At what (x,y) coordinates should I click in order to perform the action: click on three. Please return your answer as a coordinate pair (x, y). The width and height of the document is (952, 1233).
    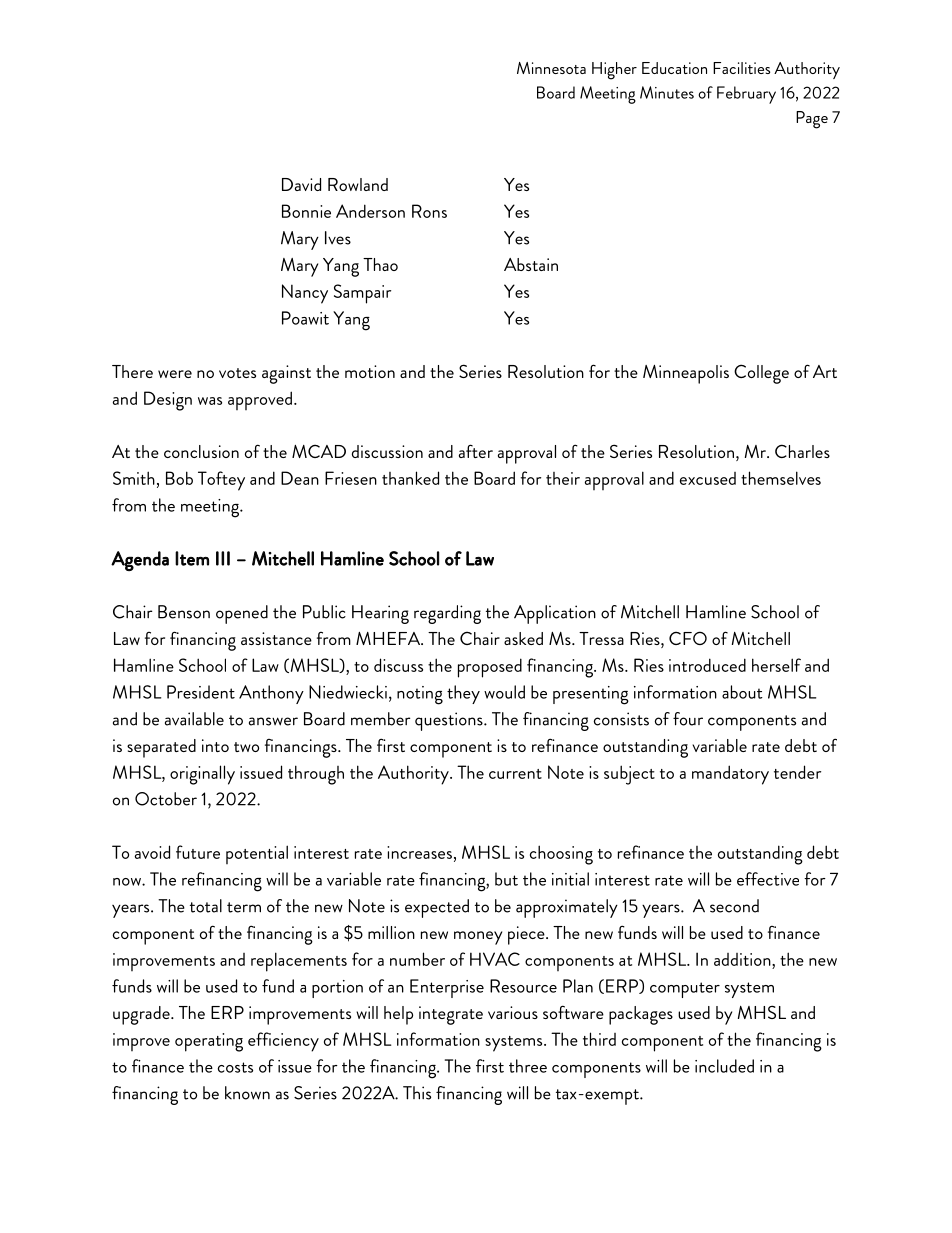
    Looking at the image, I should click on (528, 1066).
